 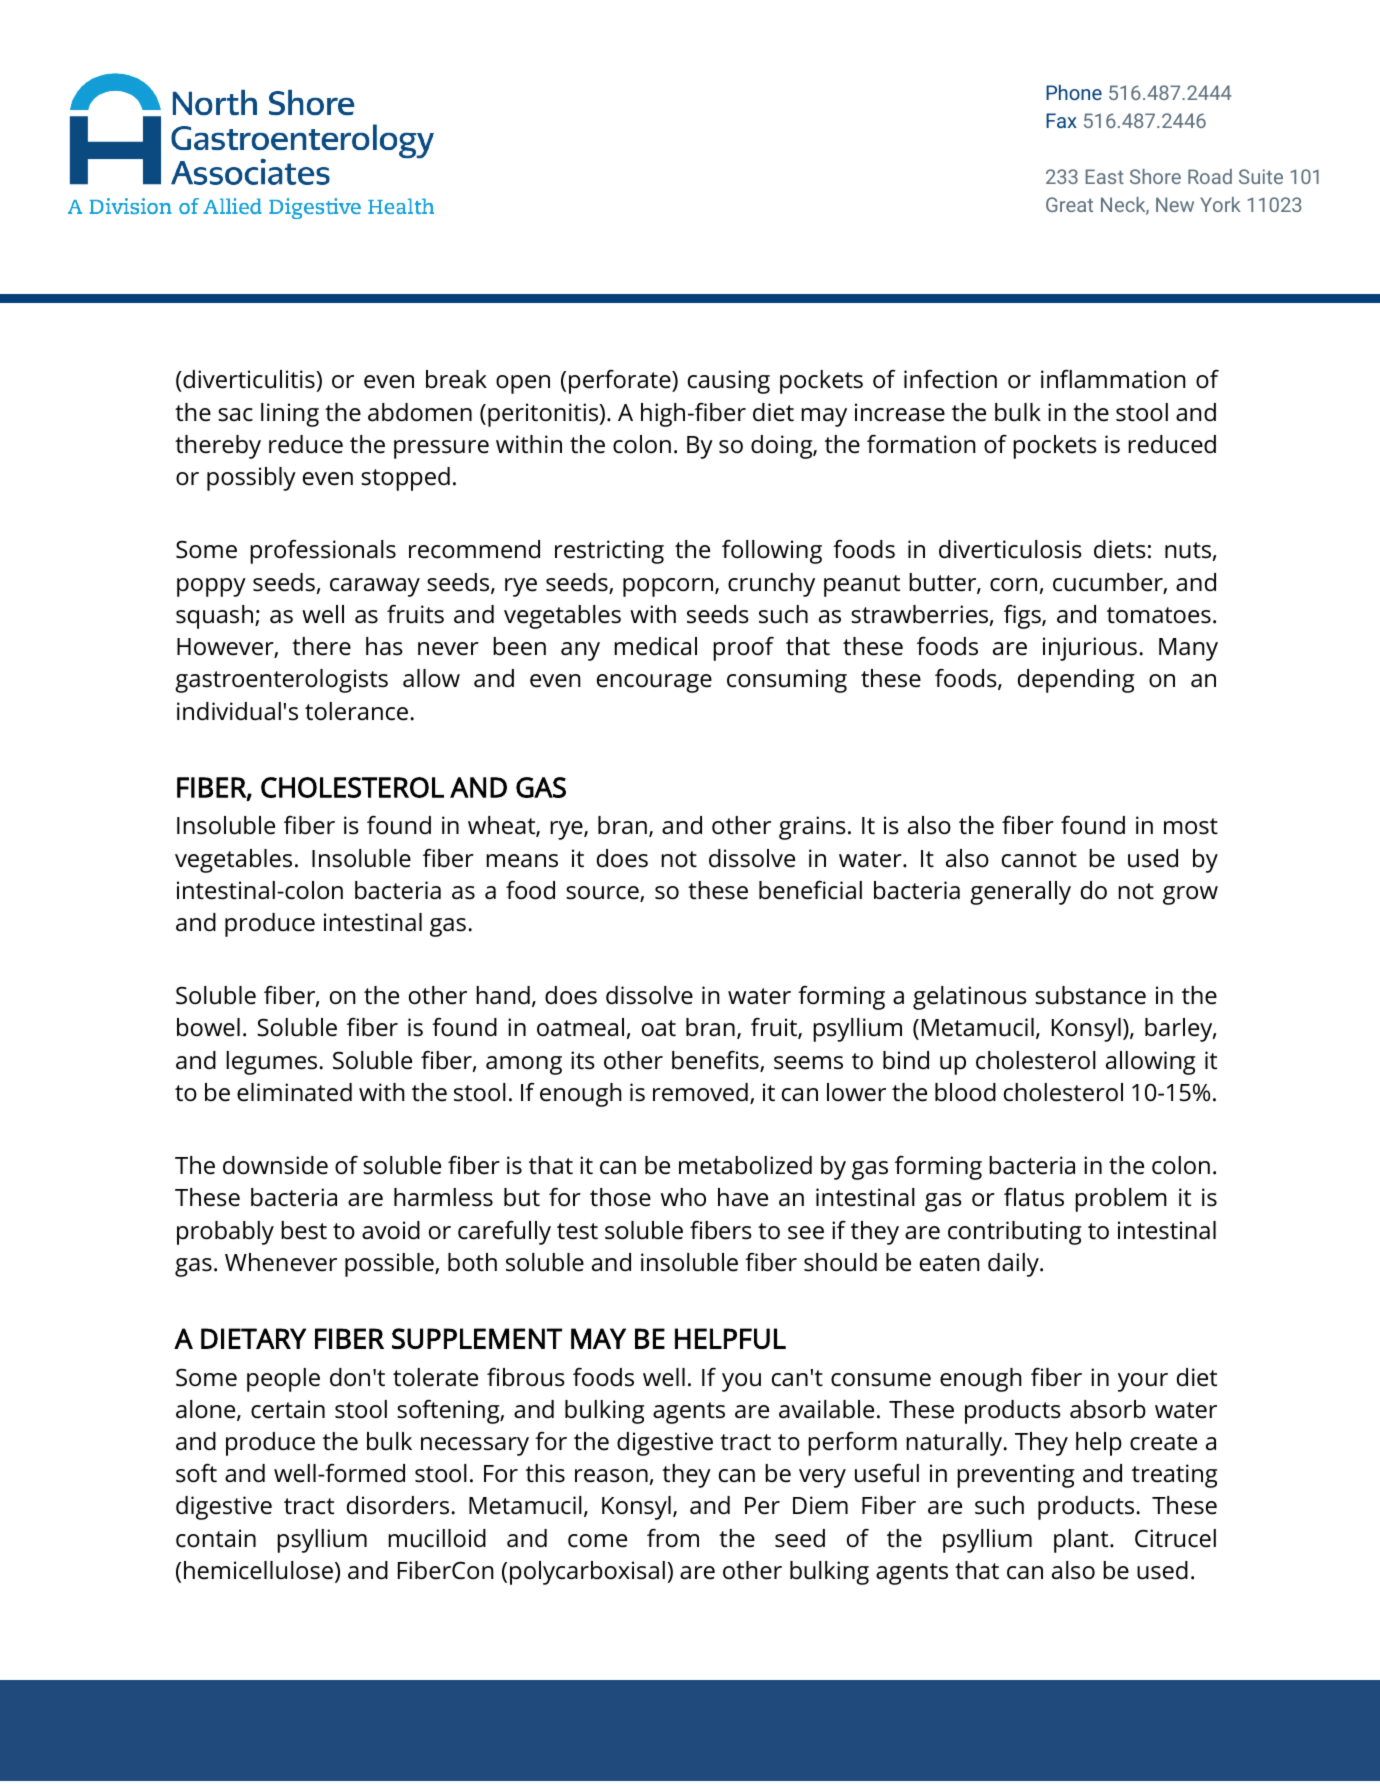 What do you see at coordinates (1061, 120) in the screenshot?
I see `Fax` at bounding box center [1061, 120].
